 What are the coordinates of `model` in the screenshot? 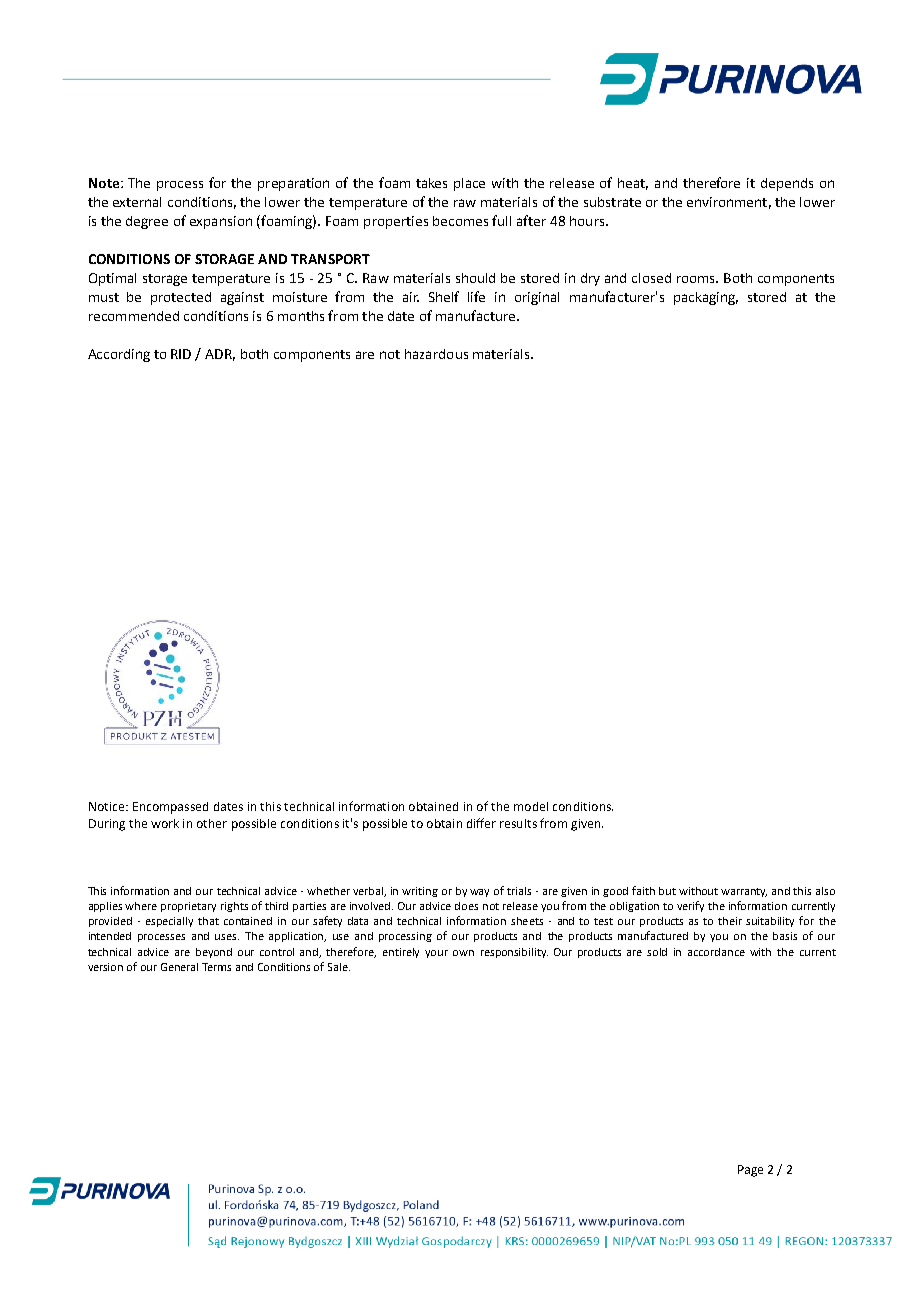 It's located at (531, 806).
